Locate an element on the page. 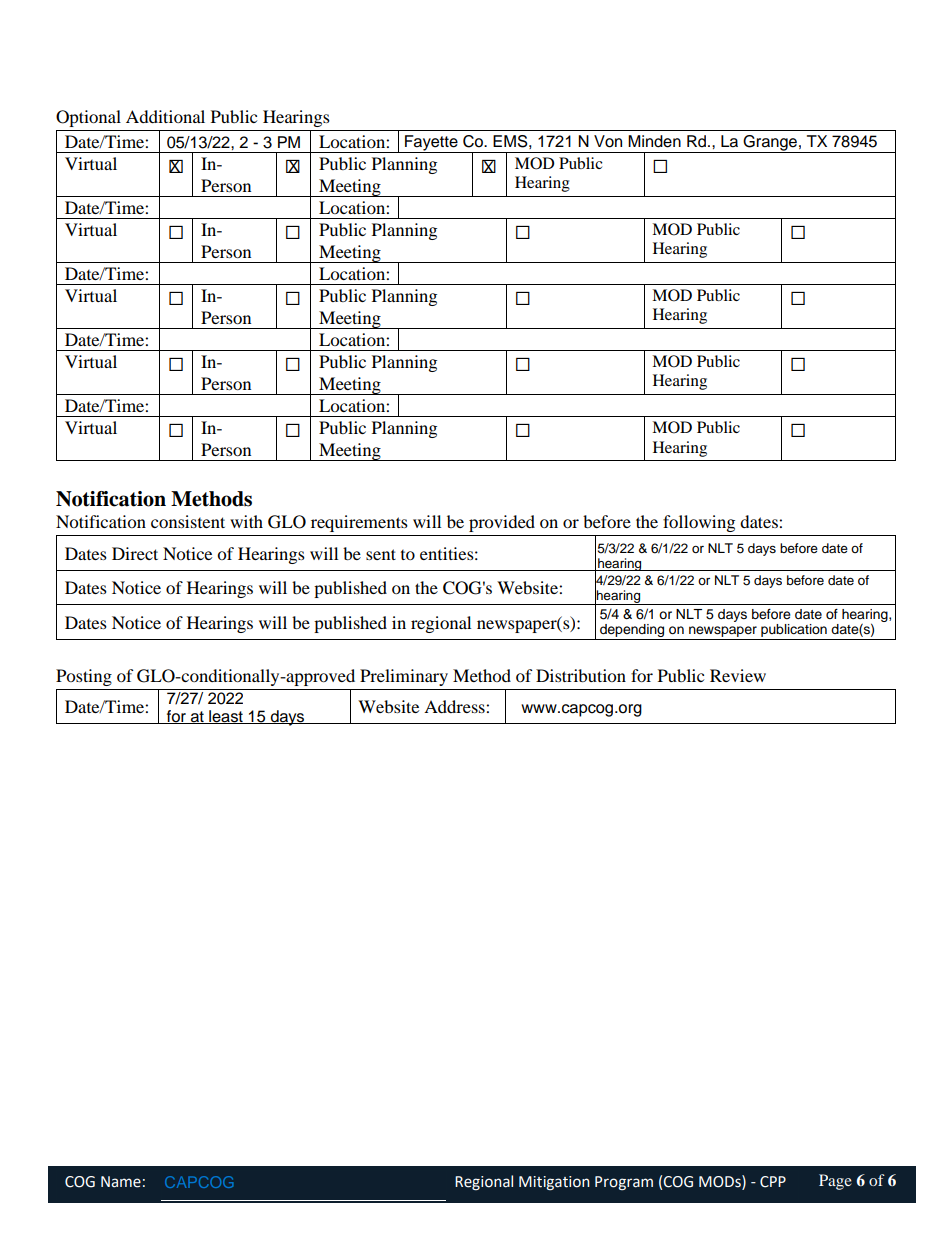 This image has width=952, height=1233. Name is located at coordinates (121, 1182).
